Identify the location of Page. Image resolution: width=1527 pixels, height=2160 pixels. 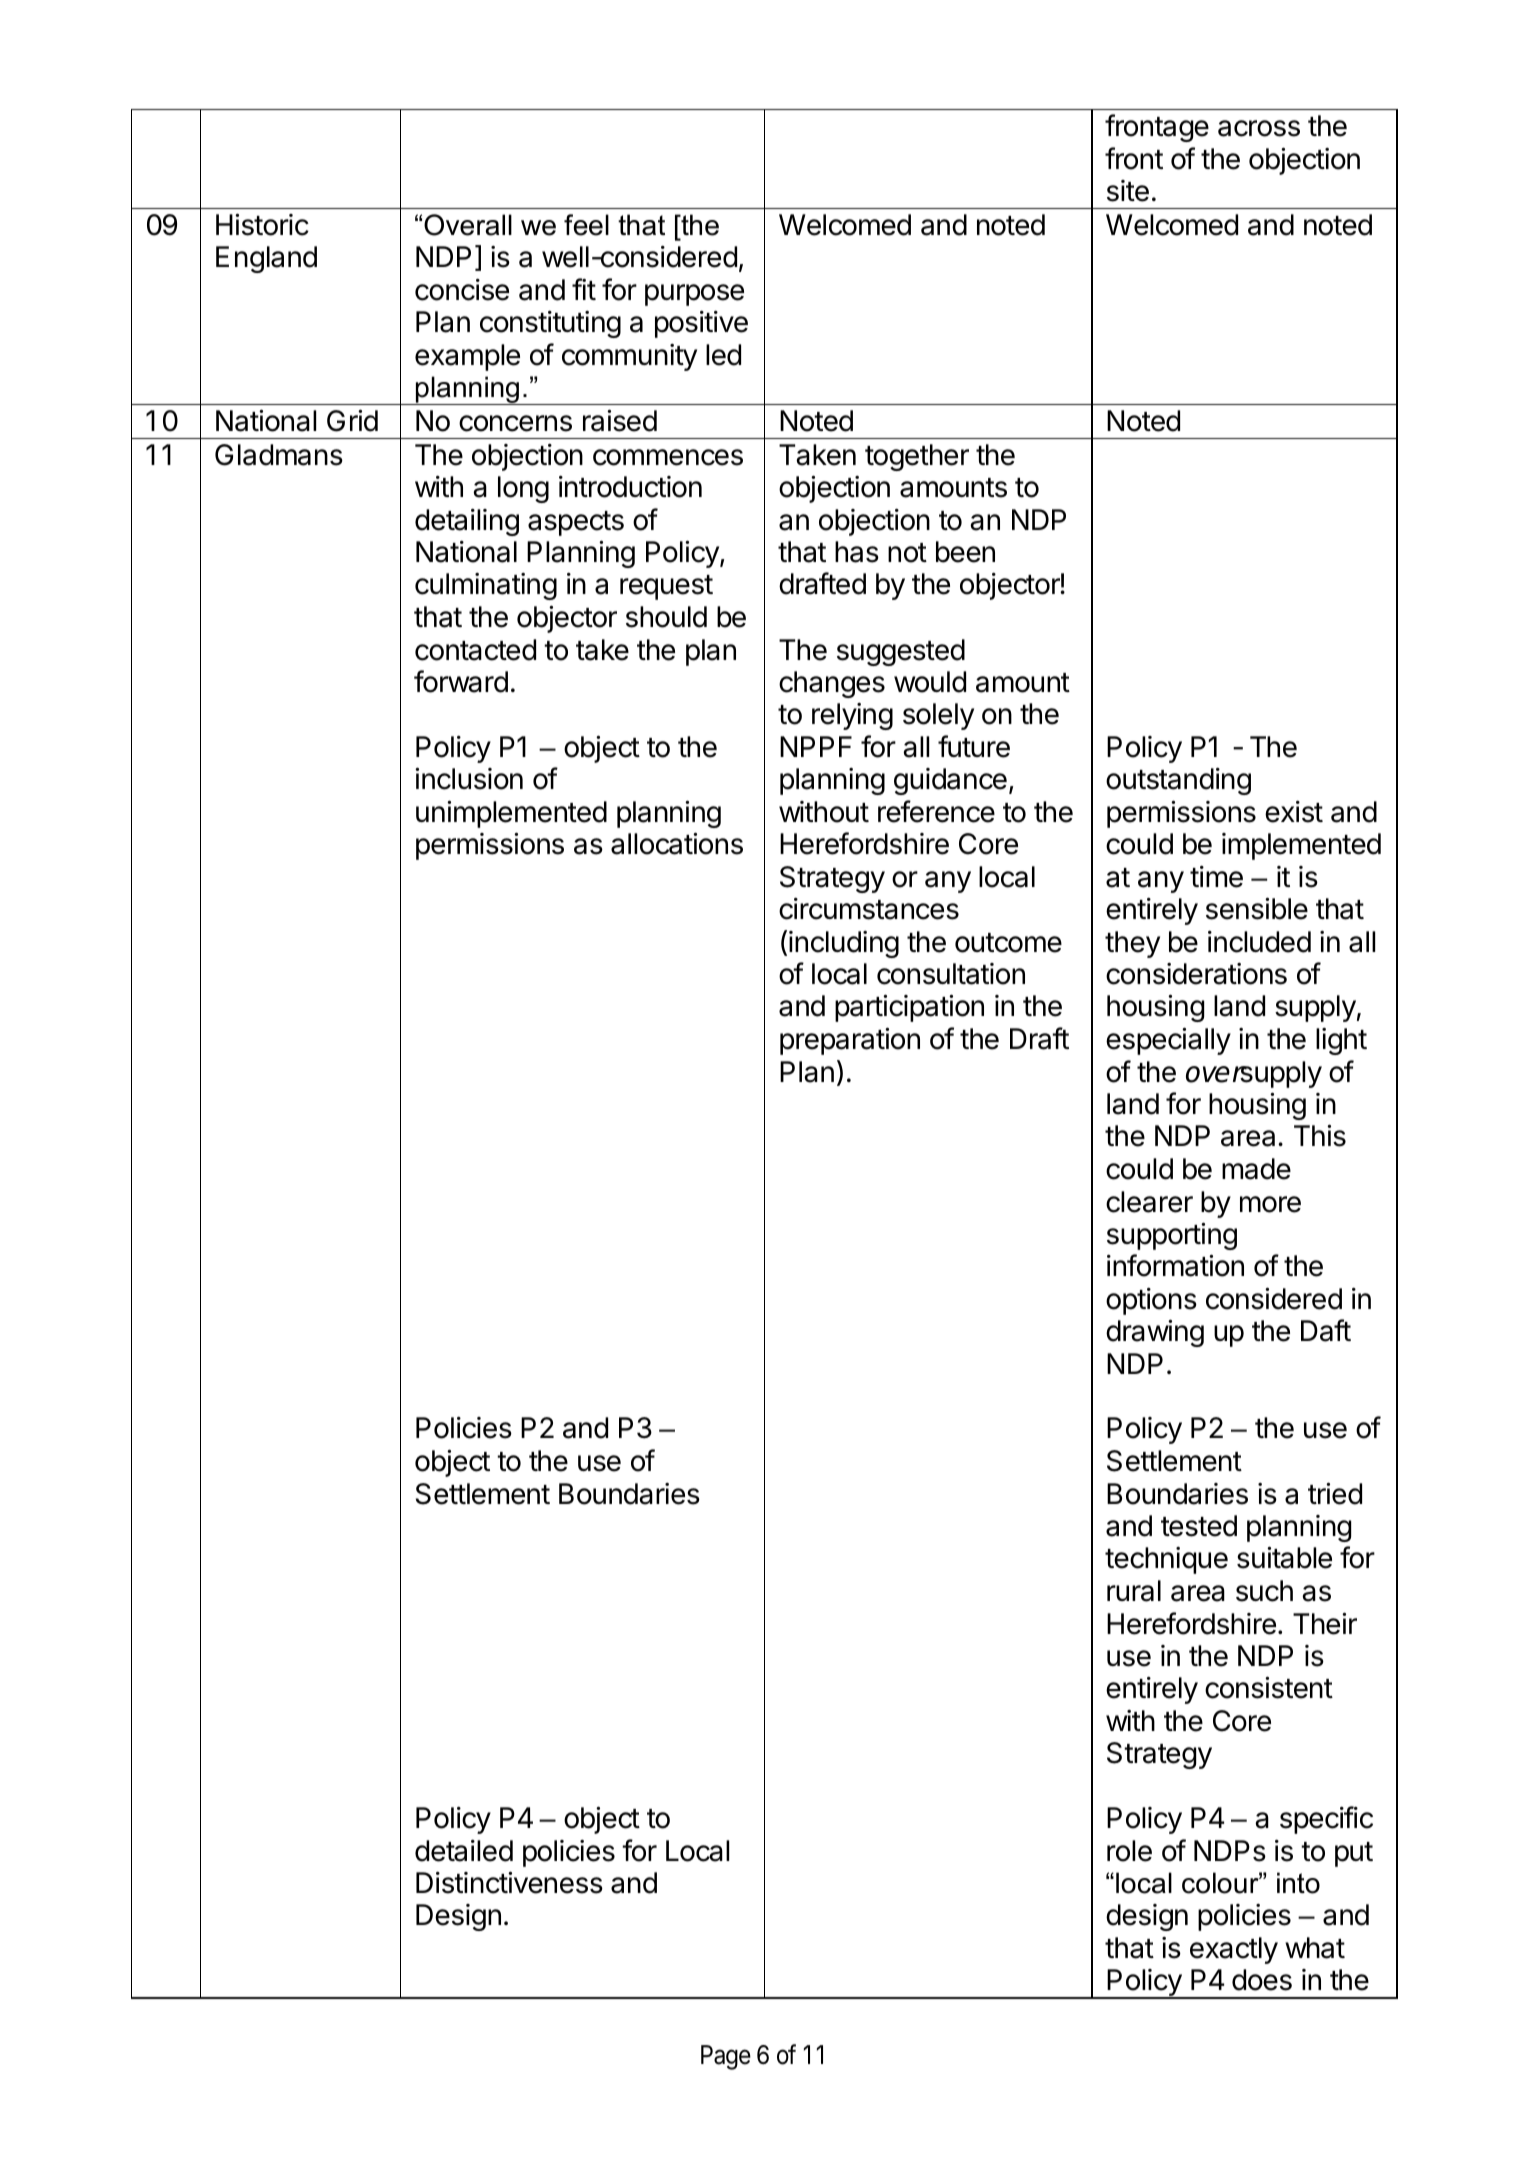
(726, 2057).
